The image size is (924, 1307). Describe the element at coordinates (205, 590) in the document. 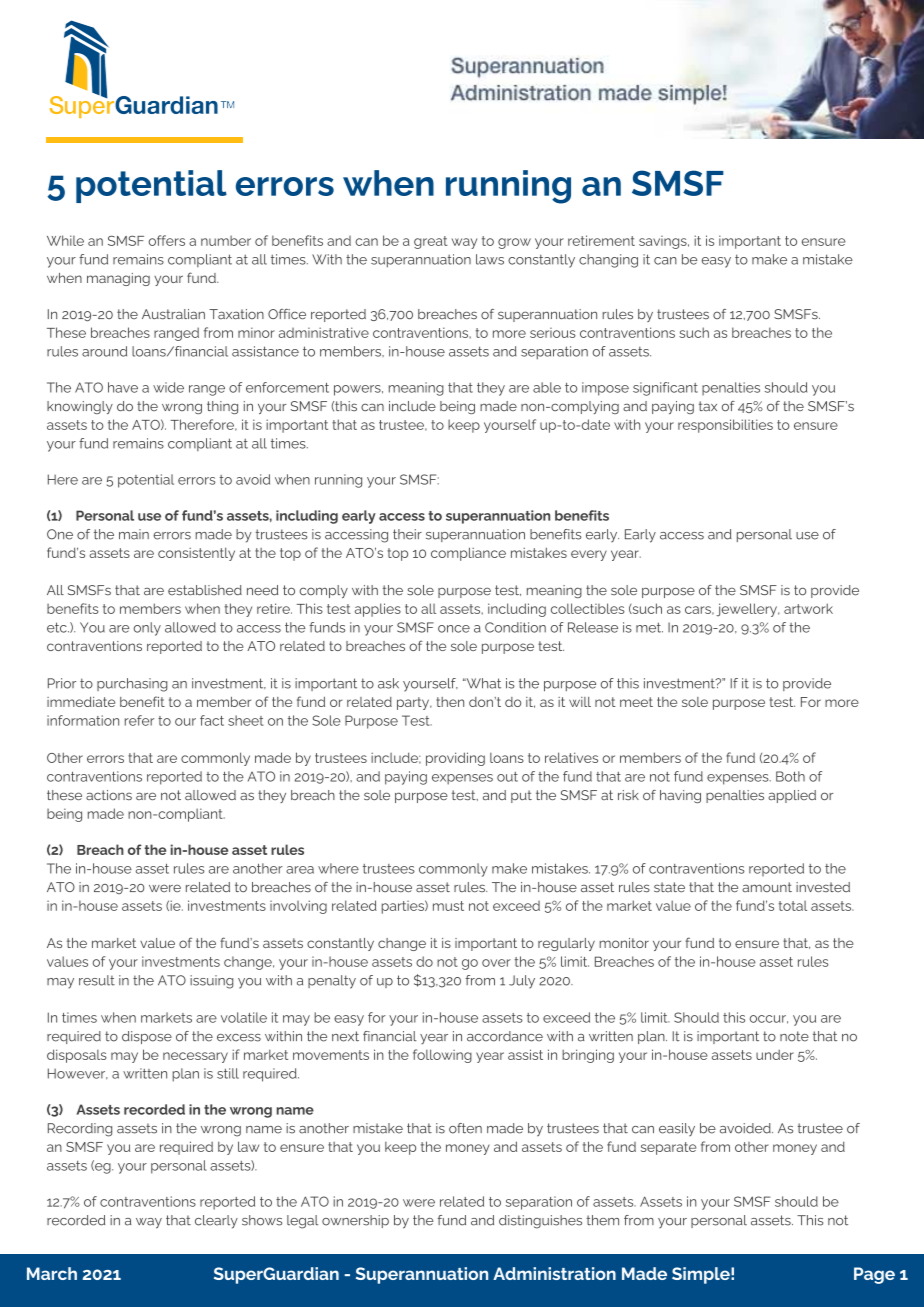

I see `established` at that location.
